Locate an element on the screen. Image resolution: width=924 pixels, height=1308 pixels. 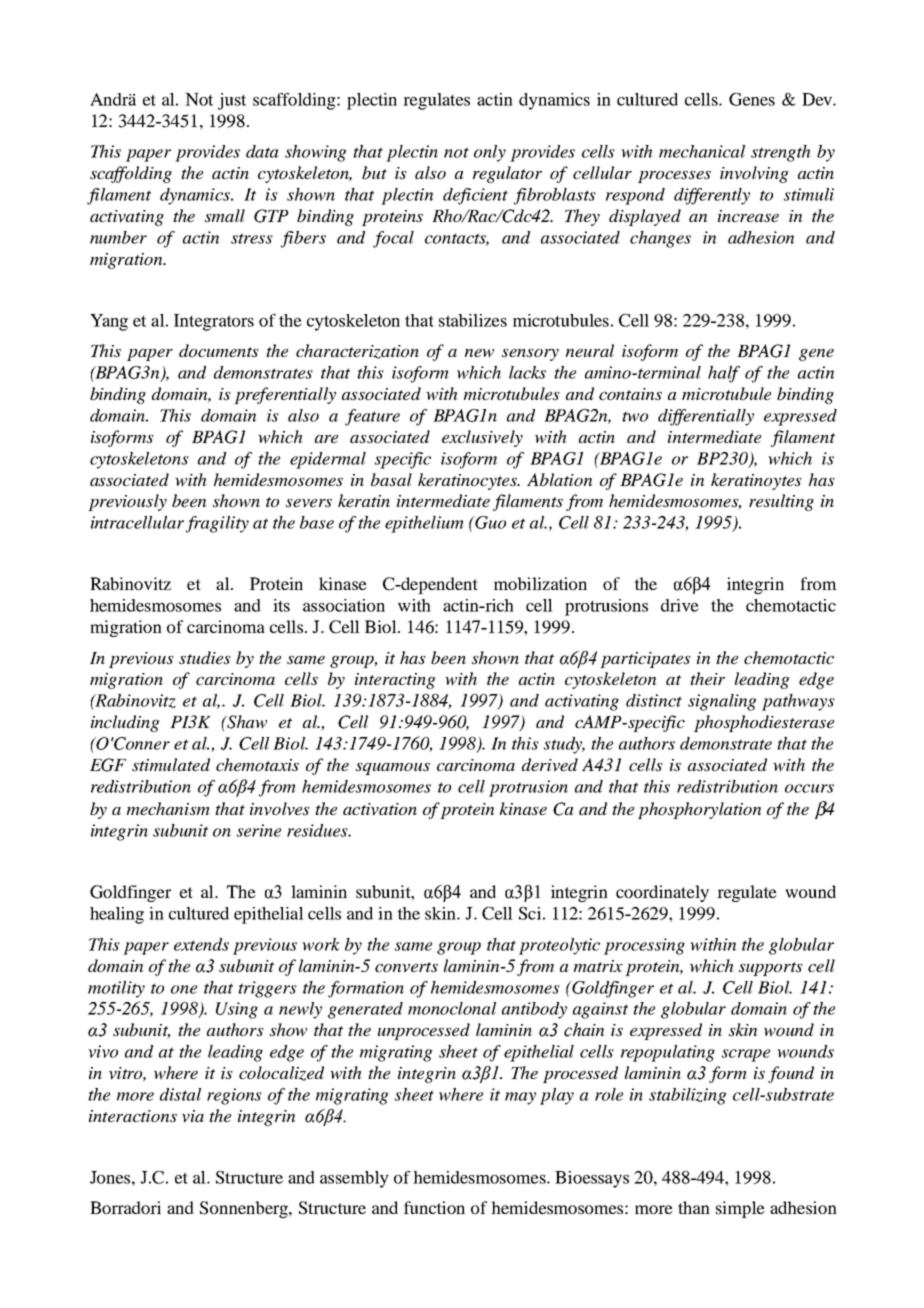
just is located at coordinates (232, 101).
